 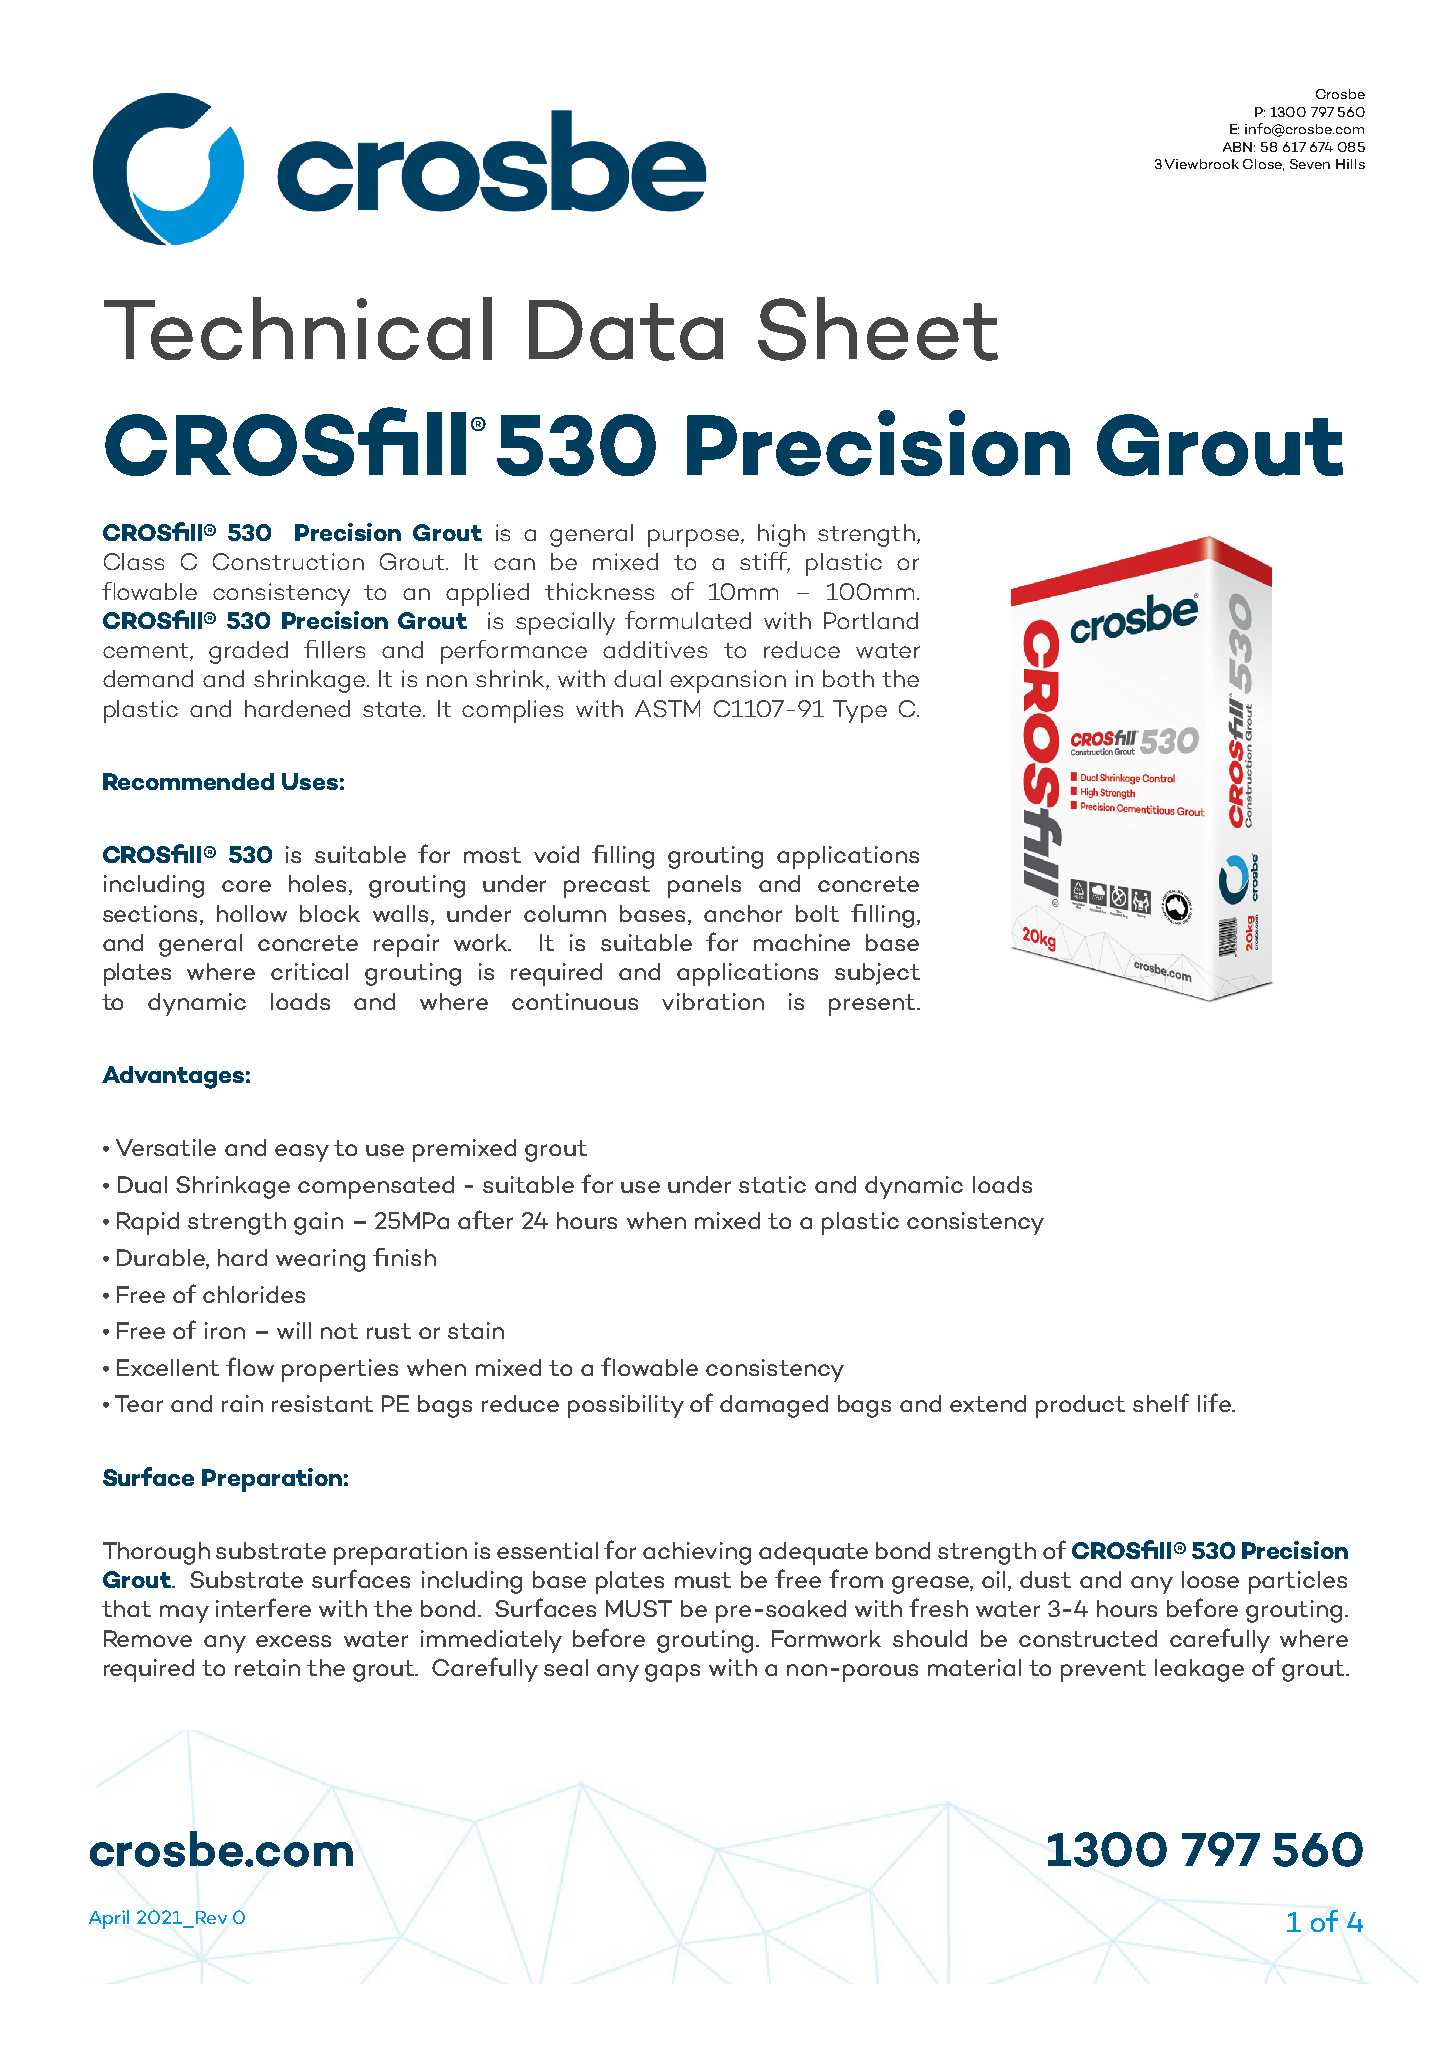 I want to click on leakage, so click(x=1199, y=1670).
